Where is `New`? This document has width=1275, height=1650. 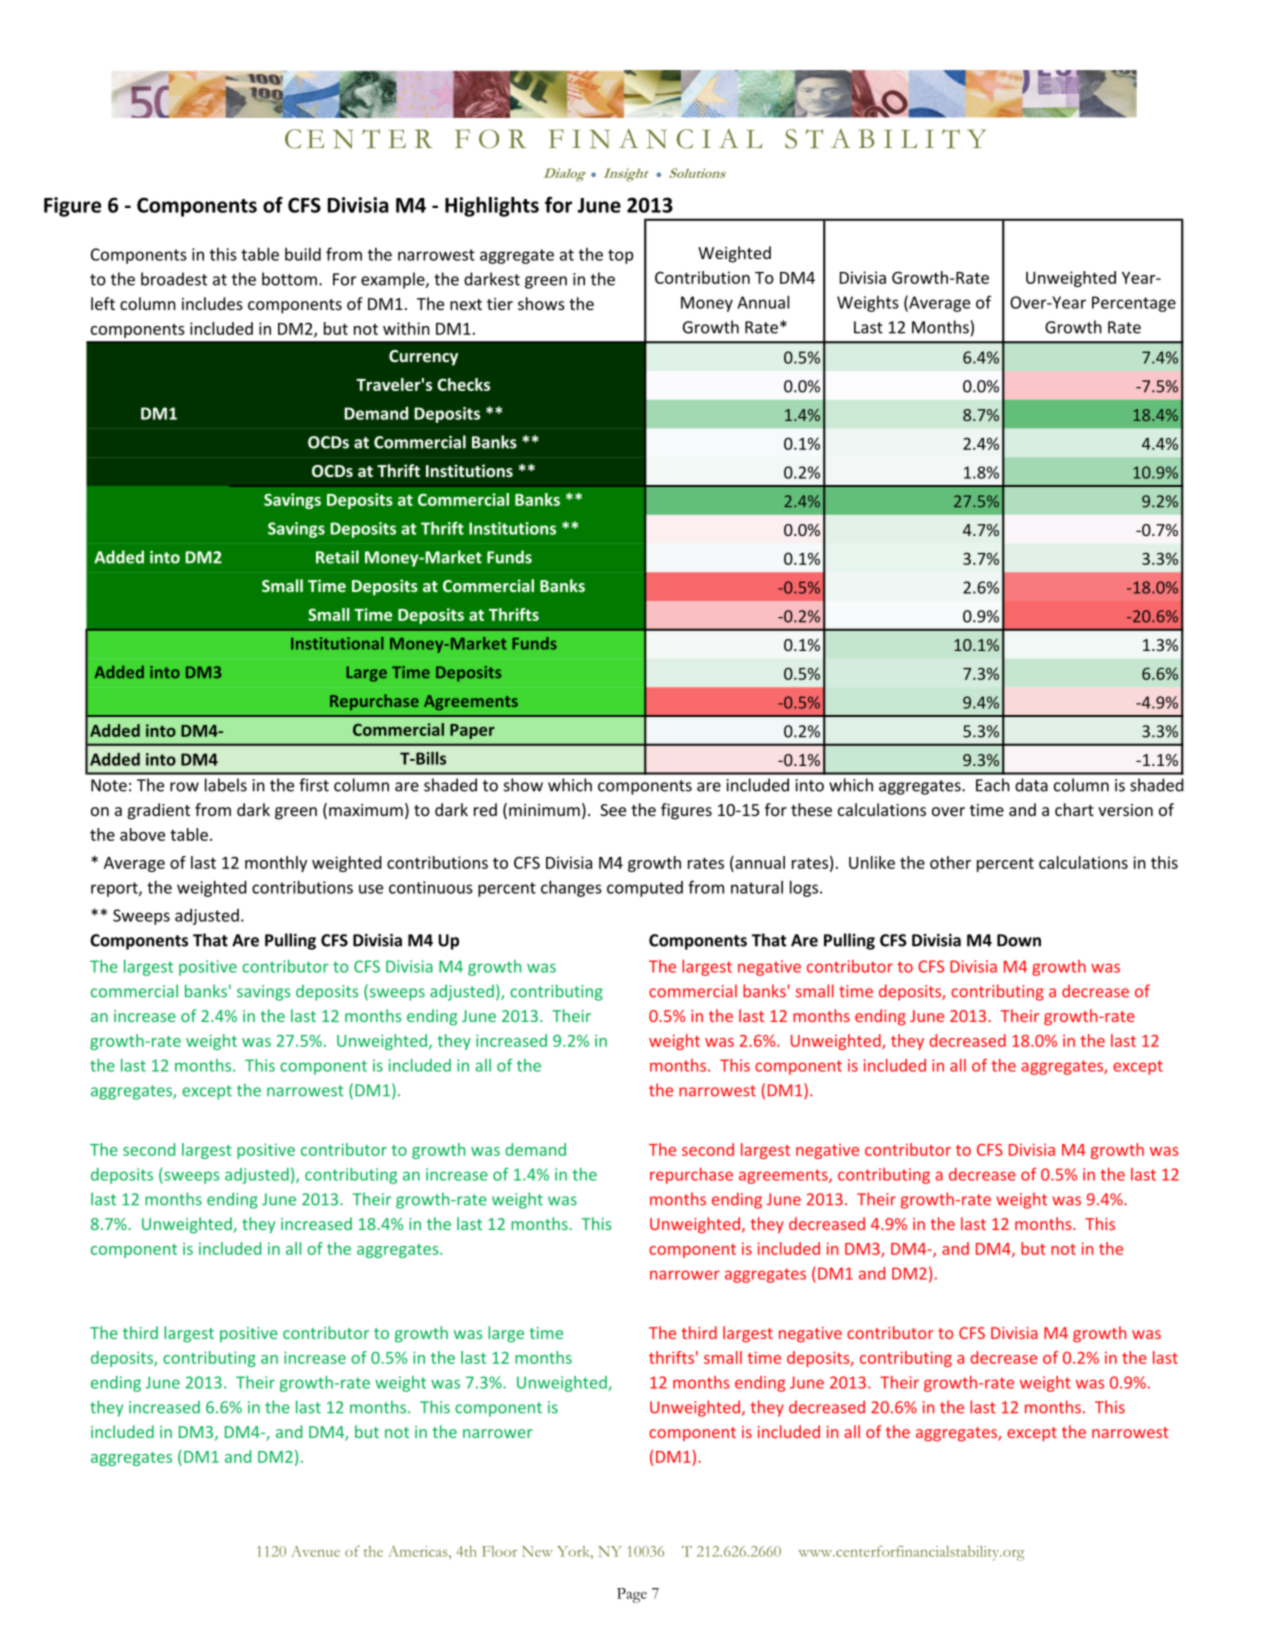 New is located at coordinates (537, 1551).
